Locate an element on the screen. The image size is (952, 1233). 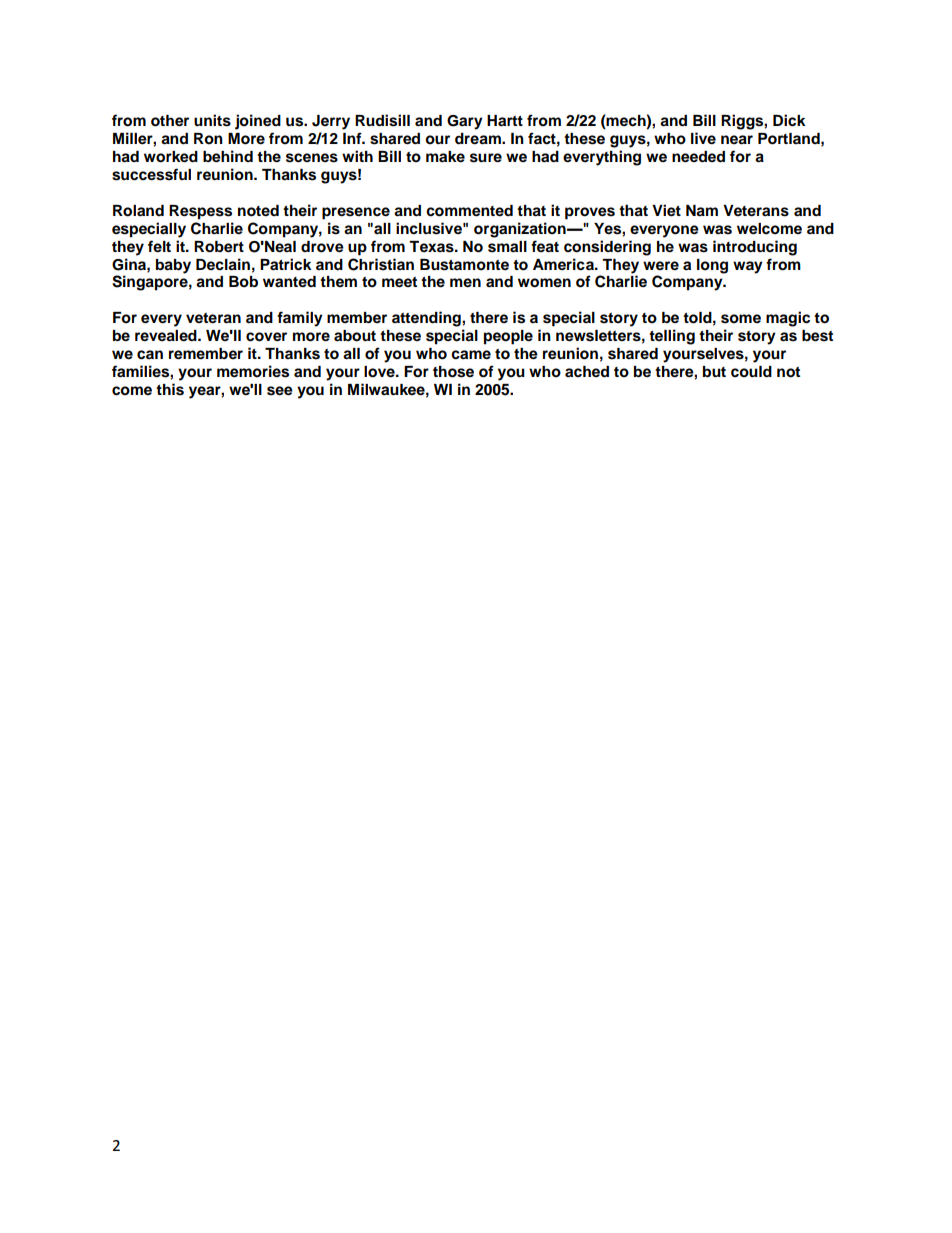
near is located at coordinates (737, 140).
